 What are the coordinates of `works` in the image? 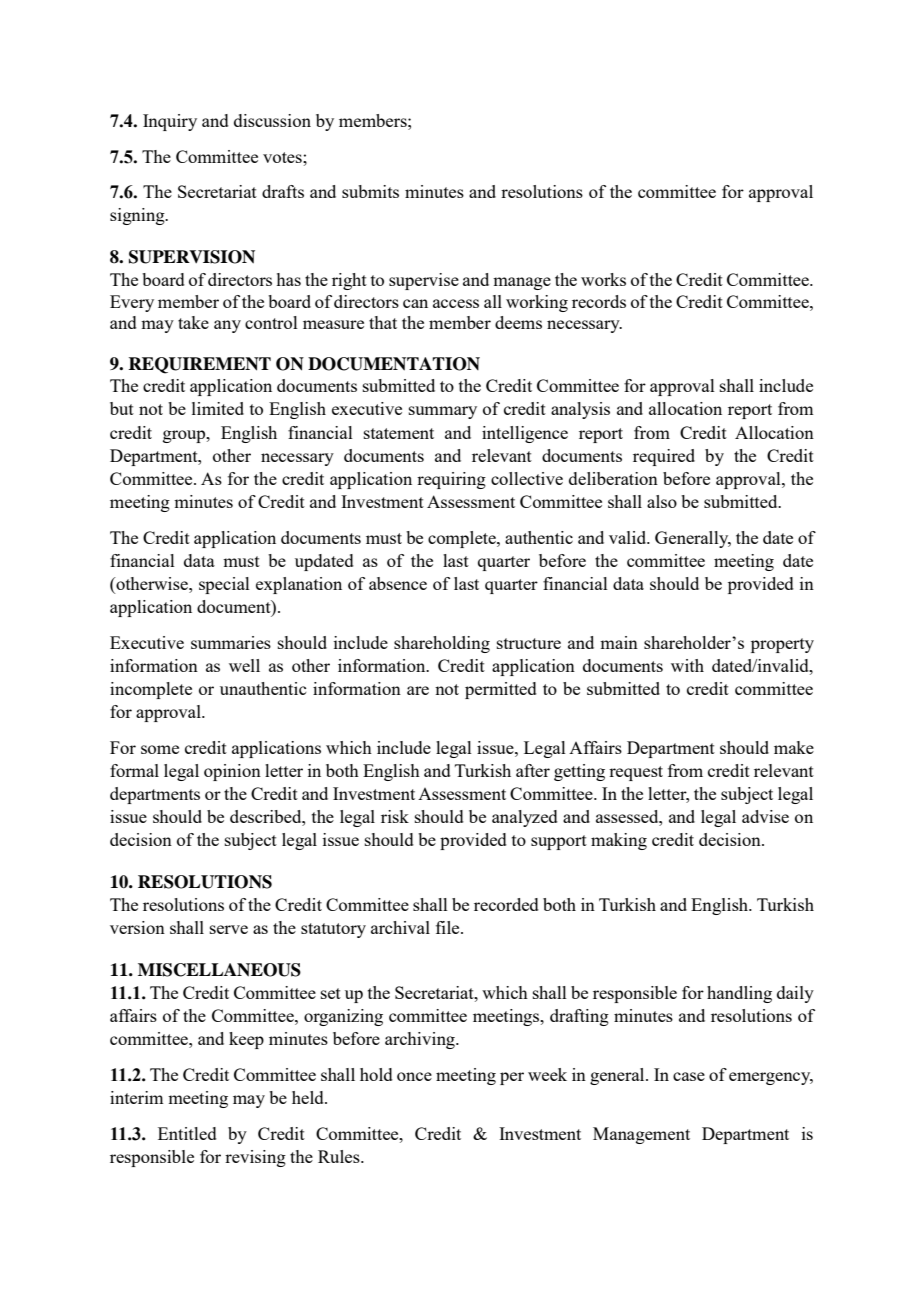 It's located at (603, 279).
